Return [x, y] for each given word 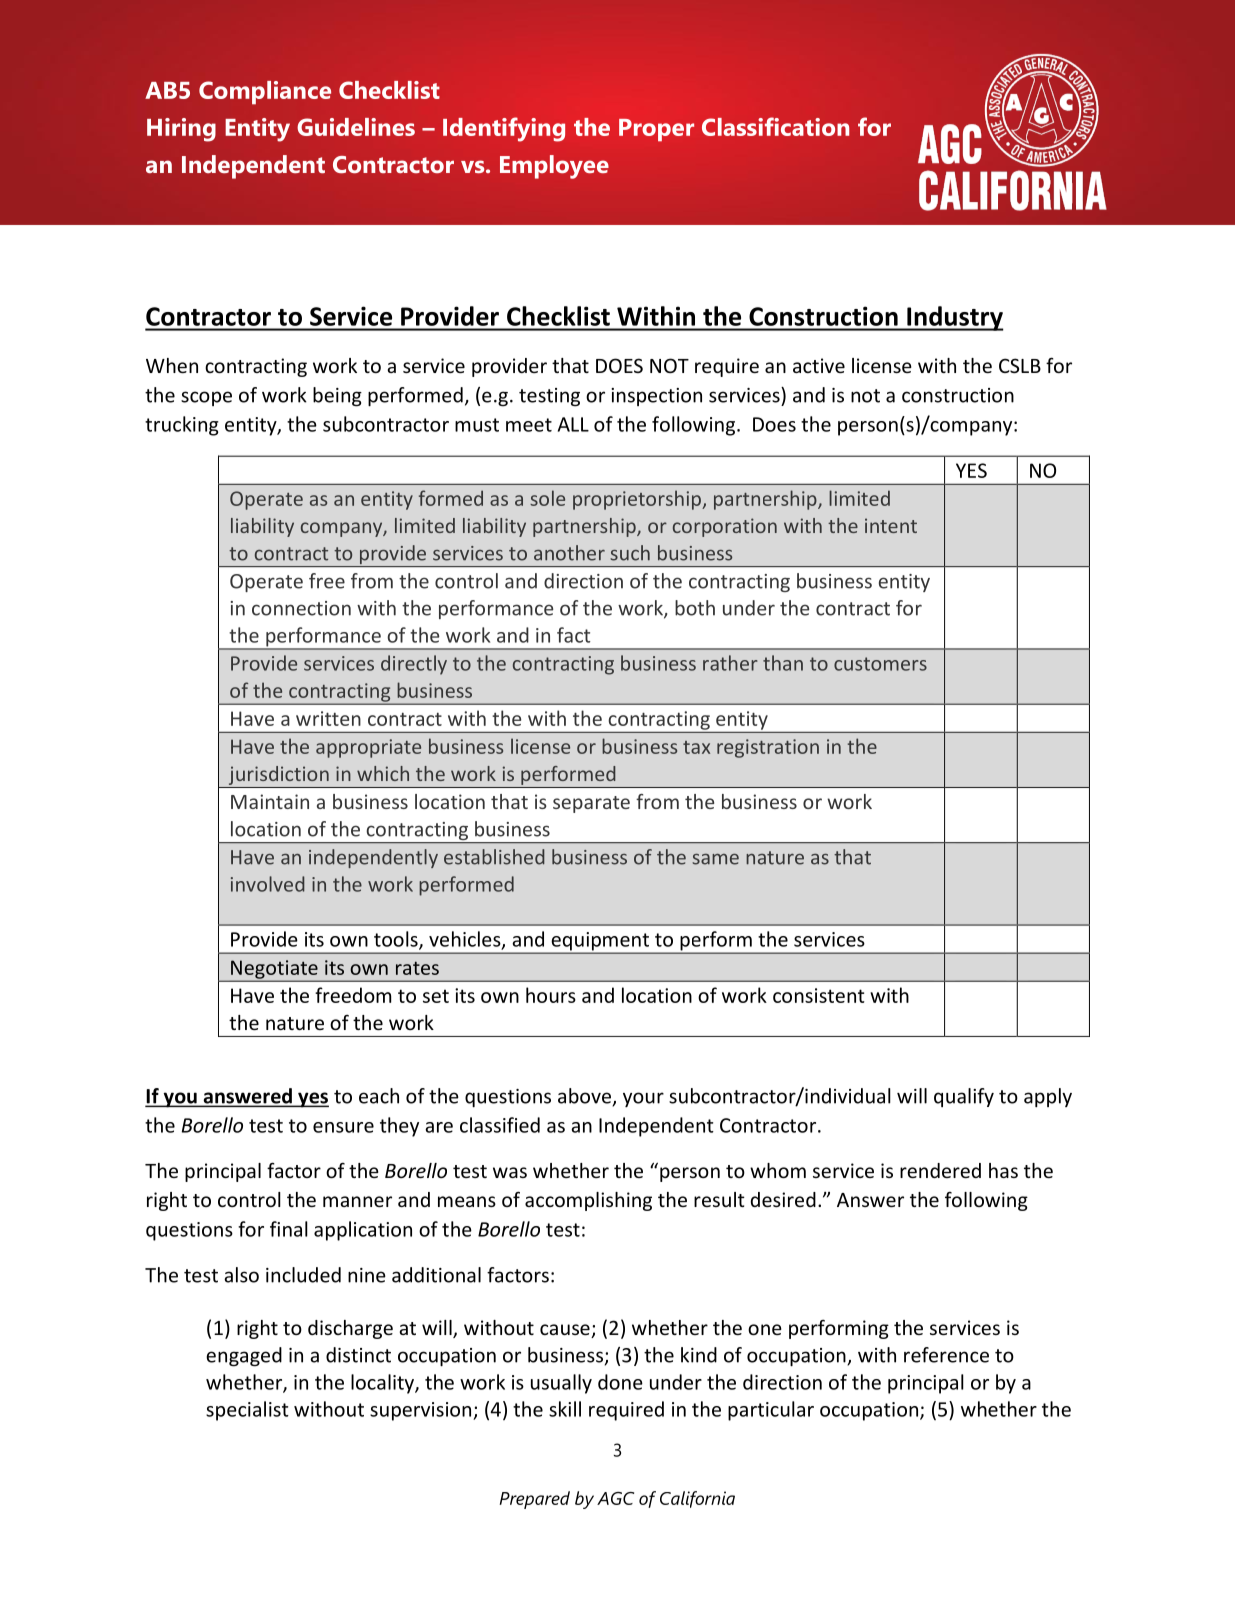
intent [891, 525]
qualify [964, 1097]
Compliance [265, 93]
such [630, 553]
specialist [247, 1411]
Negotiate [274, 970]
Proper [656, 130]
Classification [775, 126]
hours [551, 995]
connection [301, 608]
